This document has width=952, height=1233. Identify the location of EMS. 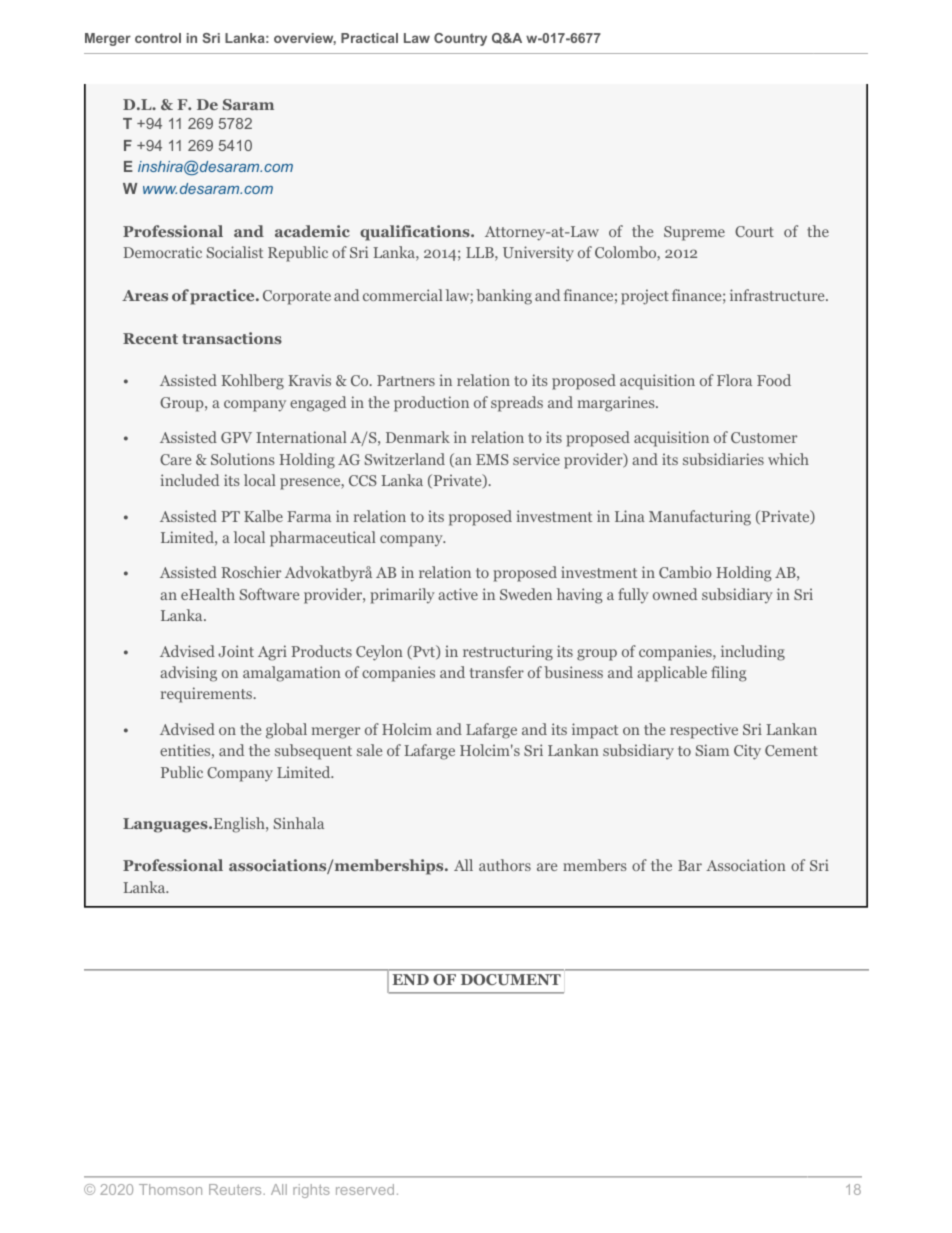
(492, 459).
